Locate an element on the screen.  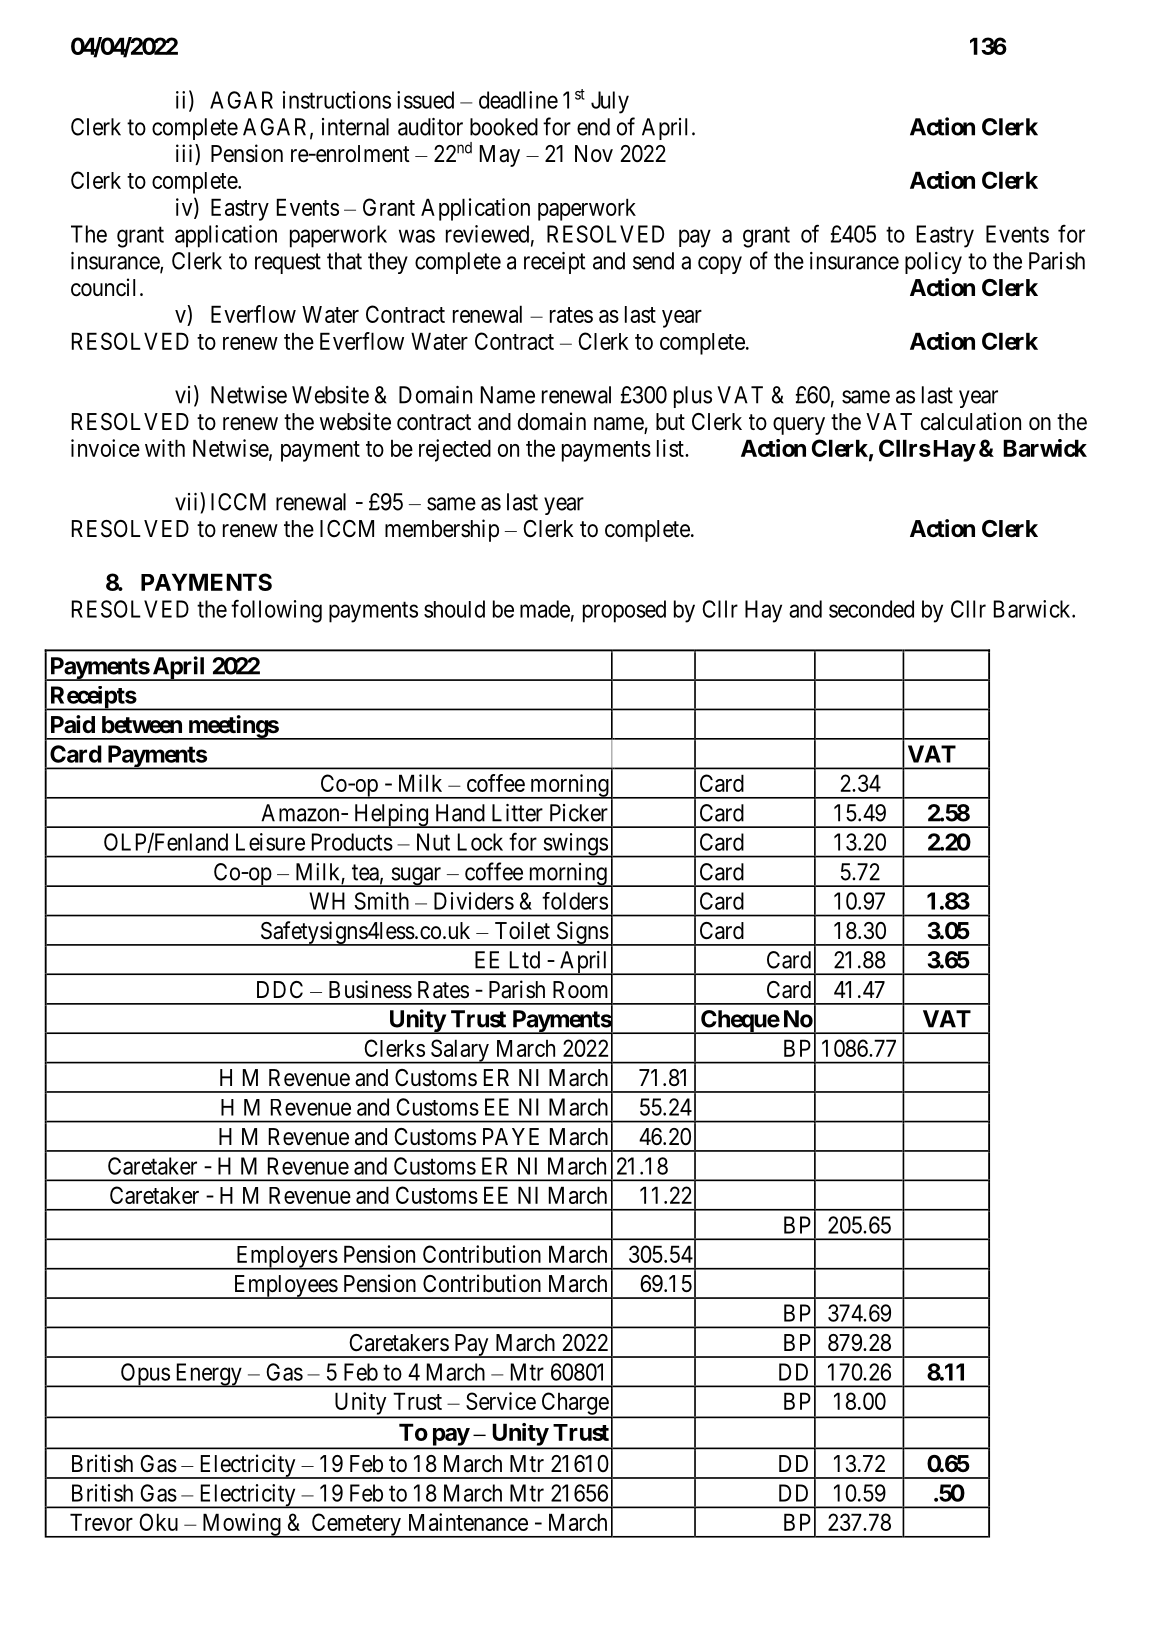
booked is located at coordinates (504, 127).
